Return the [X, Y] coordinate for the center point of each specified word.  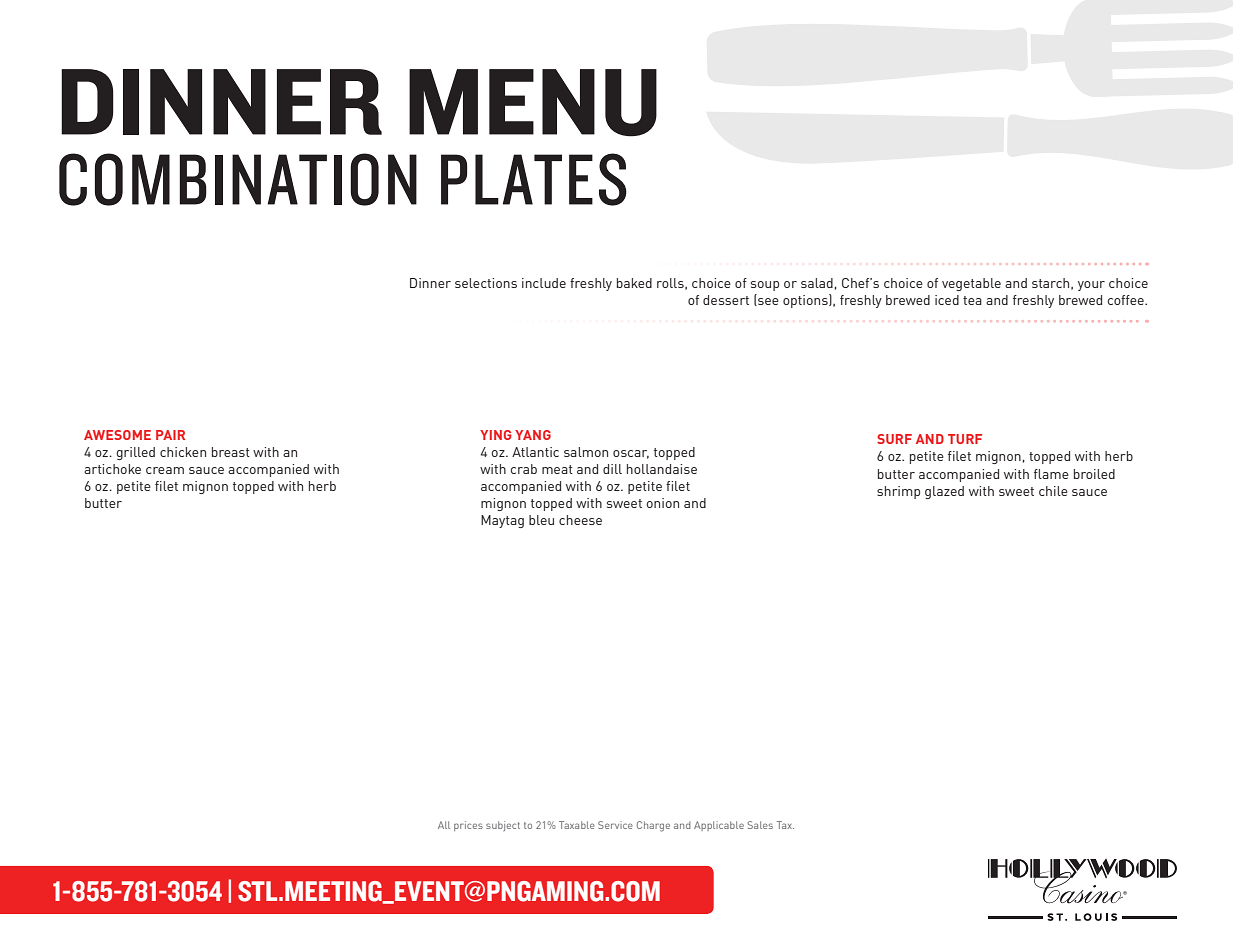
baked [634, 283]
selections [486, 283]
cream [165, 470]
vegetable [971, 284]
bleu [541, 520]
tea [972, 300]
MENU [533, 103]
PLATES [534, 179]
